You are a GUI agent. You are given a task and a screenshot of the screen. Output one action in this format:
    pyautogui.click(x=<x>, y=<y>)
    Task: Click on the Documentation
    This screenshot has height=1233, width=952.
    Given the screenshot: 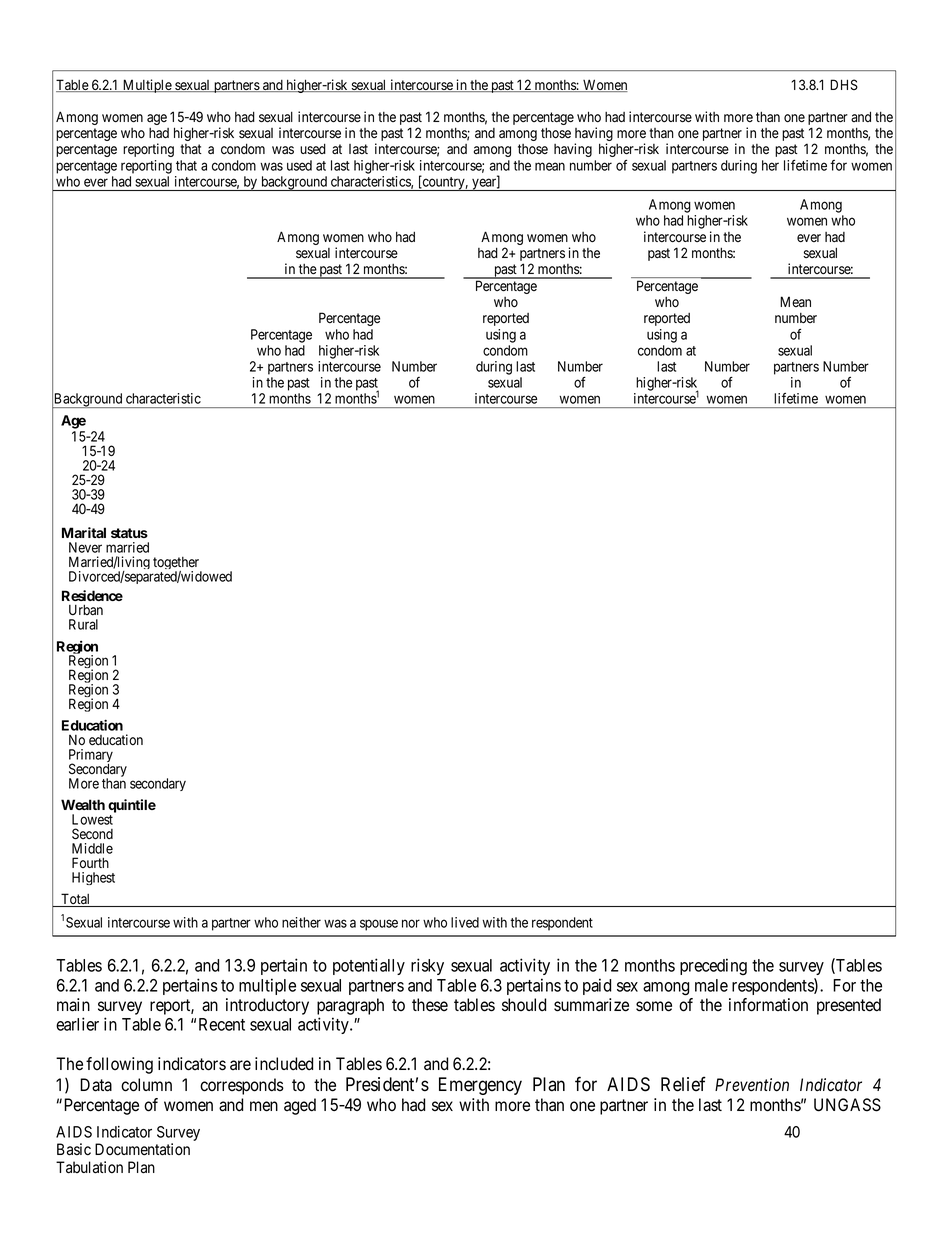 What is the action you would take?
    pyautogui.click(x=142, y=1149)
